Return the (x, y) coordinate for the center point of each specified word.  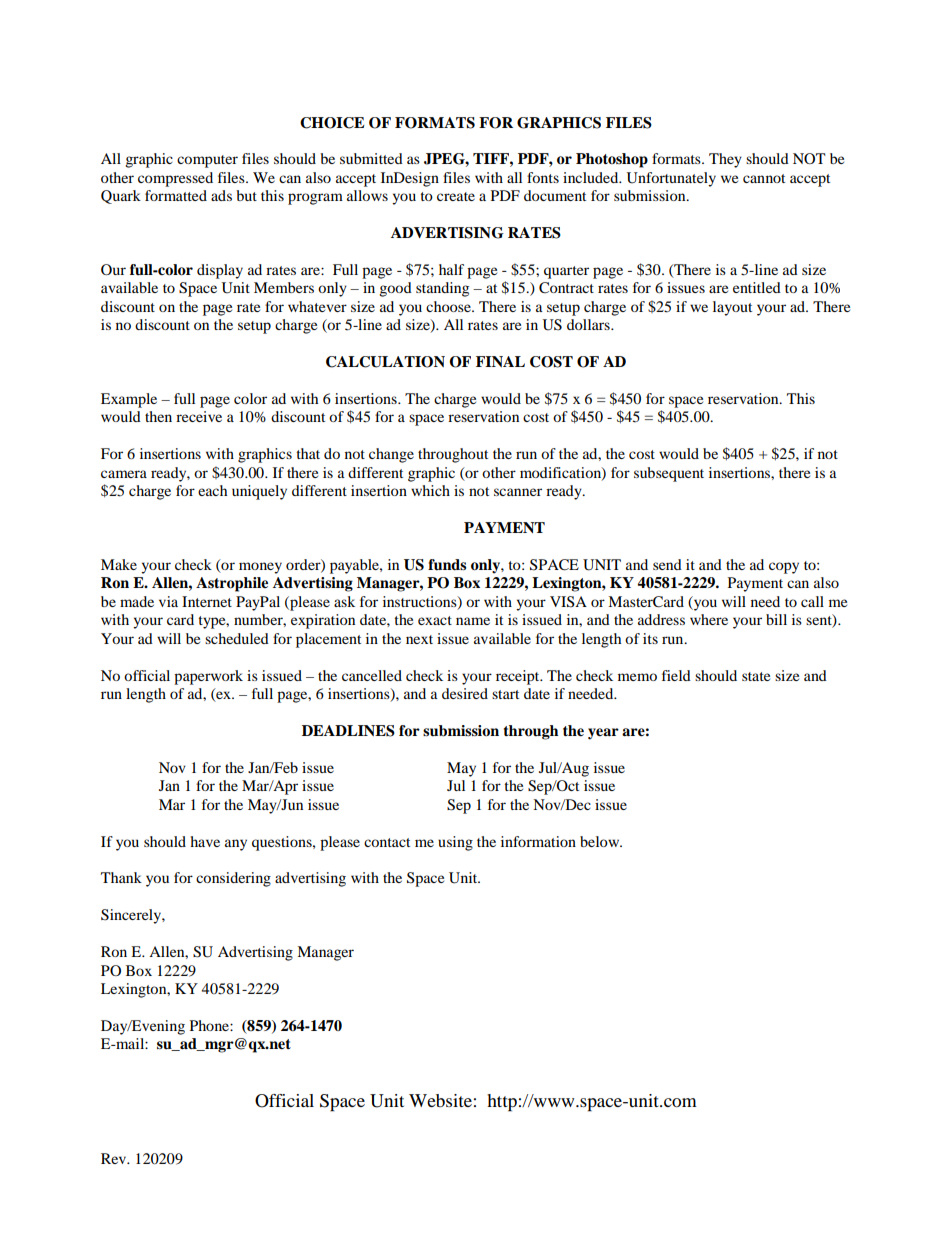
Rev (115, 1158)
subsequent (669, 474)
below (601, 841)
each (212, 490)
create (456, 196)
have (205, 841)
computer (207, 161)
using (455, 843)
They (725, 160)
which (430, 490)
